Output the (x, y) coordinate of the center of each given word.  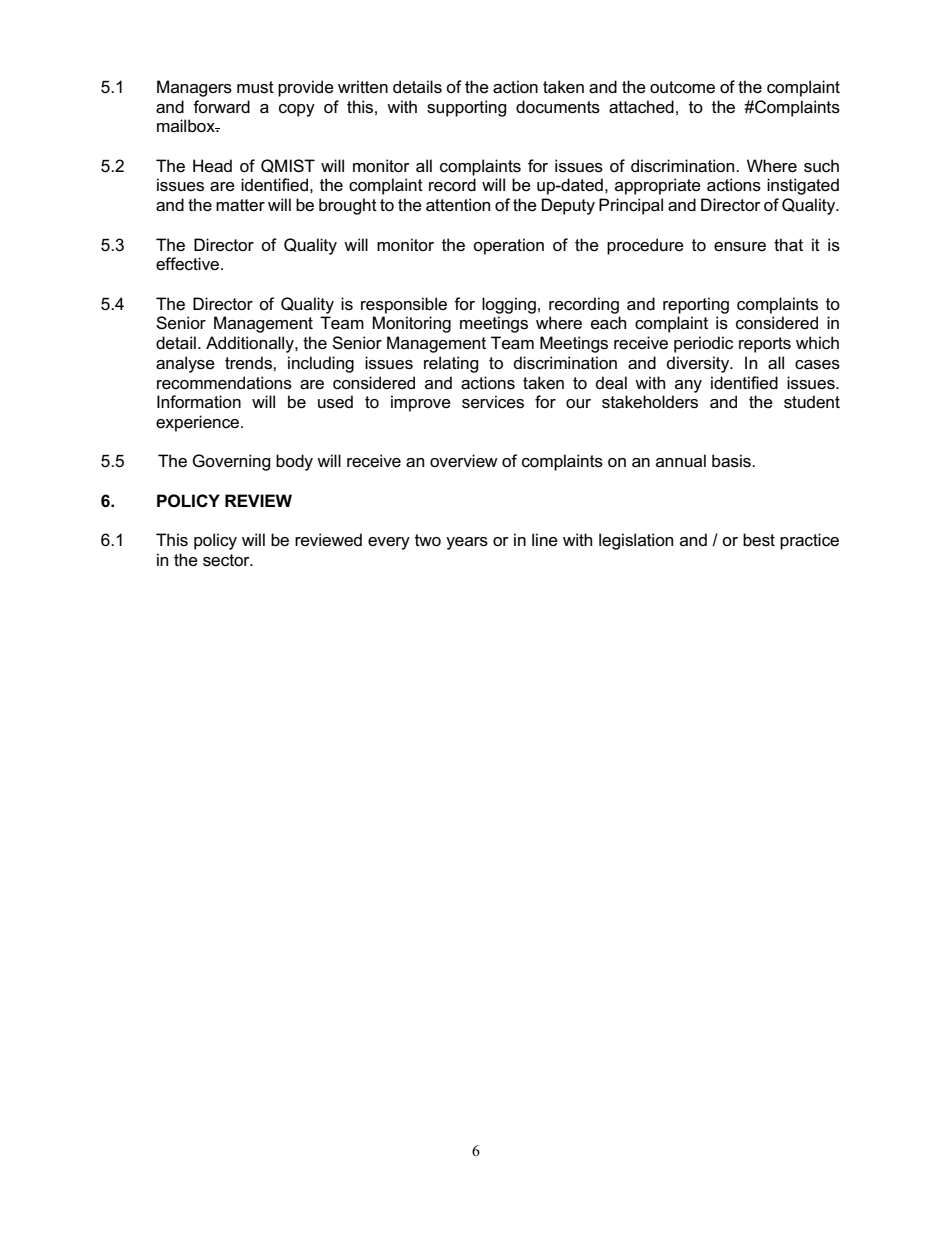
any (688, 386)
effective (189, 263)
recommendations (224, 383)
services (493, 402)
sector (227, 560)
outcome (682, 87)
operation (508, 246)
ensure (740, 247)
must (255, 87)
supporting (467, 108)
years (467, 543)
